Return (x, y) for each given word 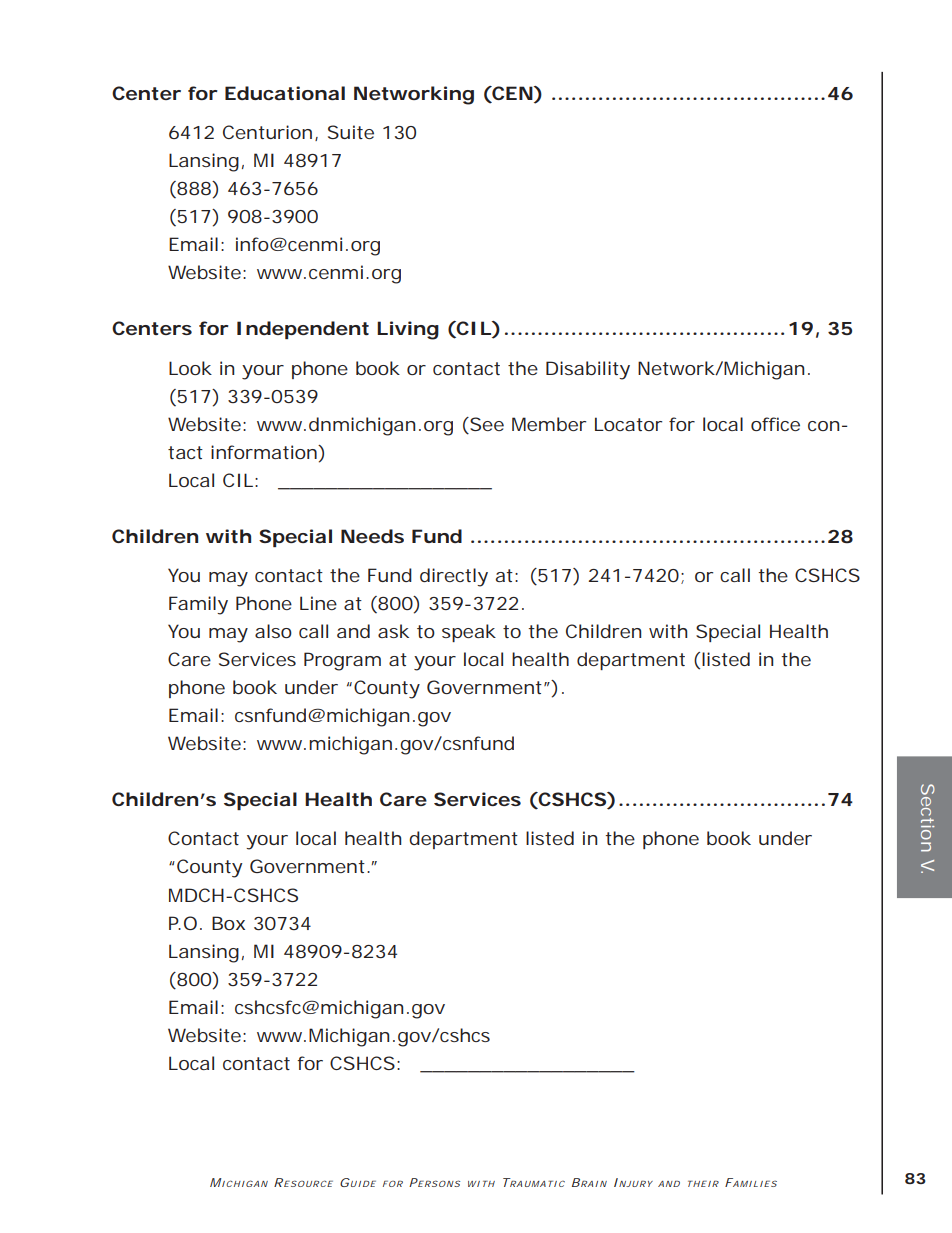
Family (198, 605)
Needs (372, 536)
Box (228, 923)
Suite (351, 132)
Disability (588, 370)
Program (342, 661)
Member (549, 424)
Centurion (267, 132)
